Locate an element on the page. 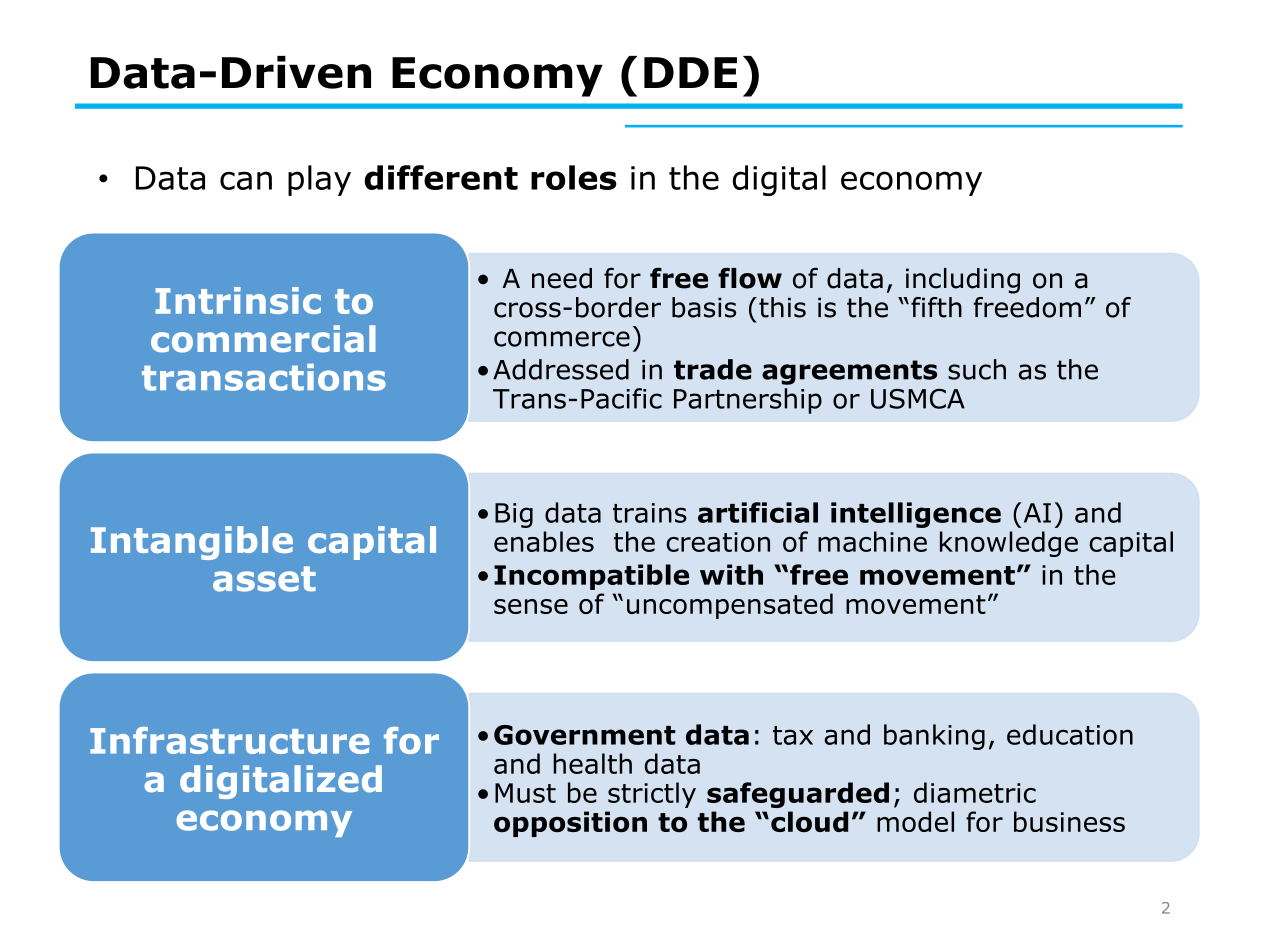 The width and height of the image is (1270, 952). including is located at coordinates (963, 281).
